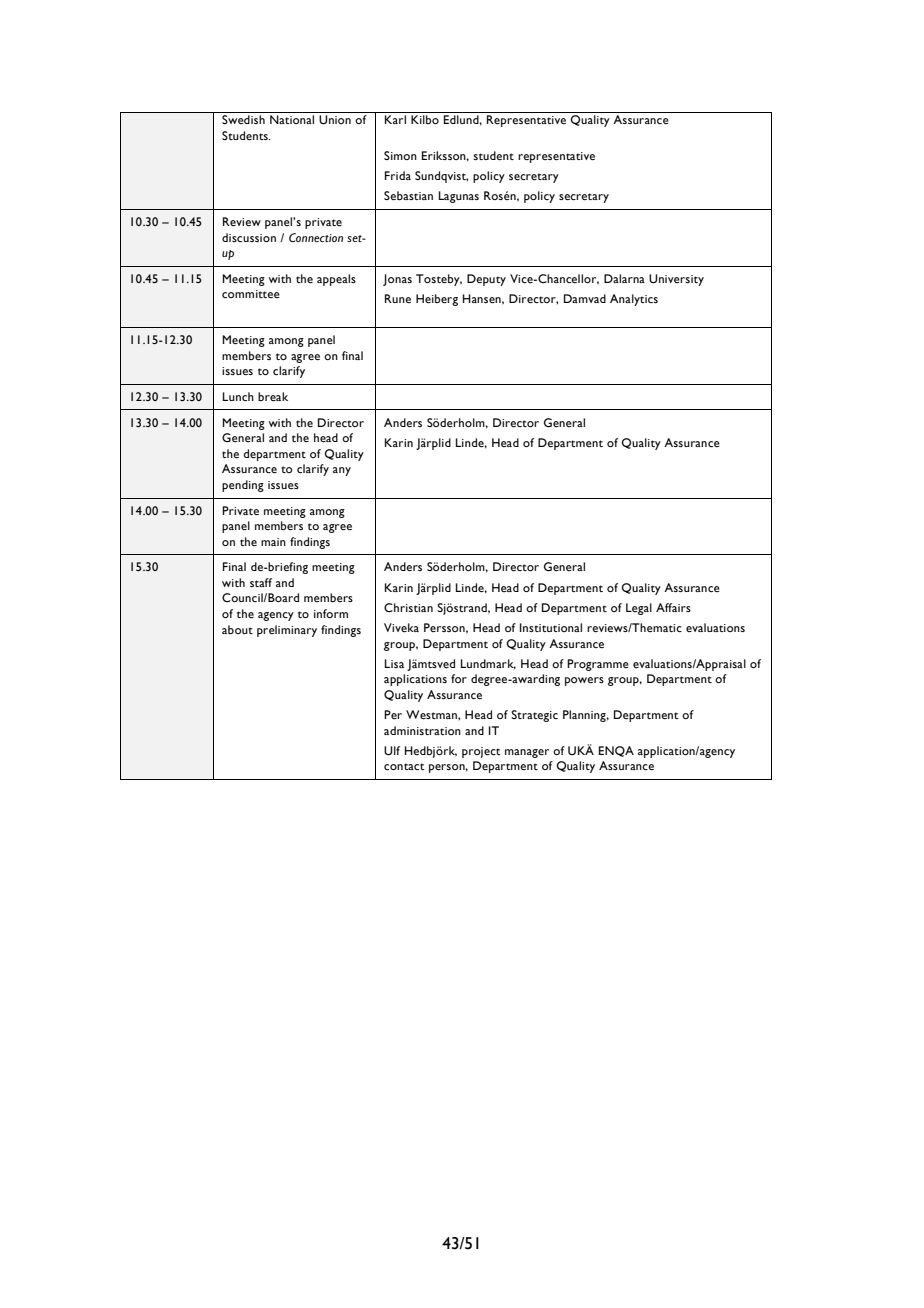  What do you see at coordinates (392, 750) in the screenshot?
I see `Ulf` at bounding box center [392, 750].
